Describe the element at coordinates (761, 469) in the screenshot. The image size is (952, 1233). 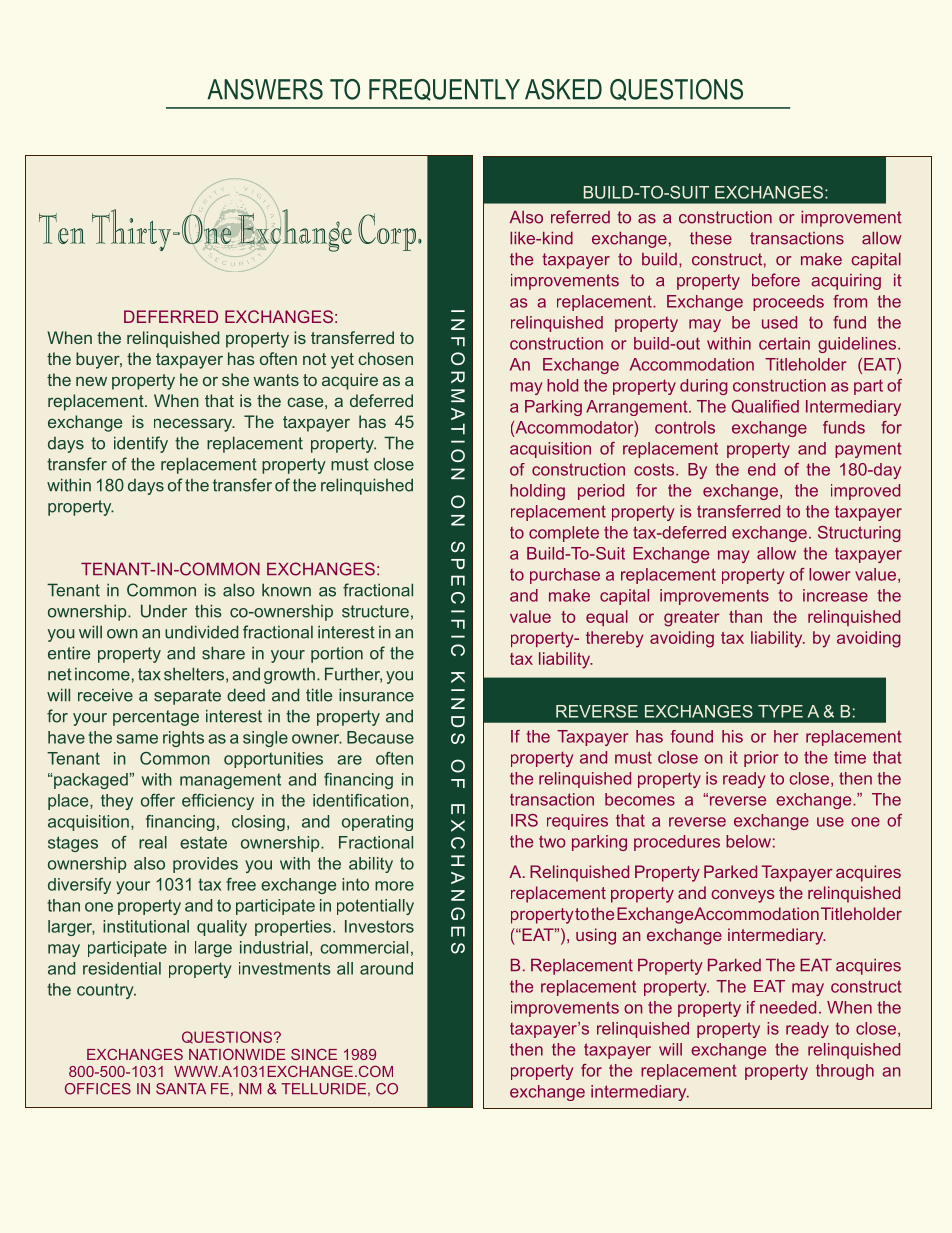
I see `end` at that location.
